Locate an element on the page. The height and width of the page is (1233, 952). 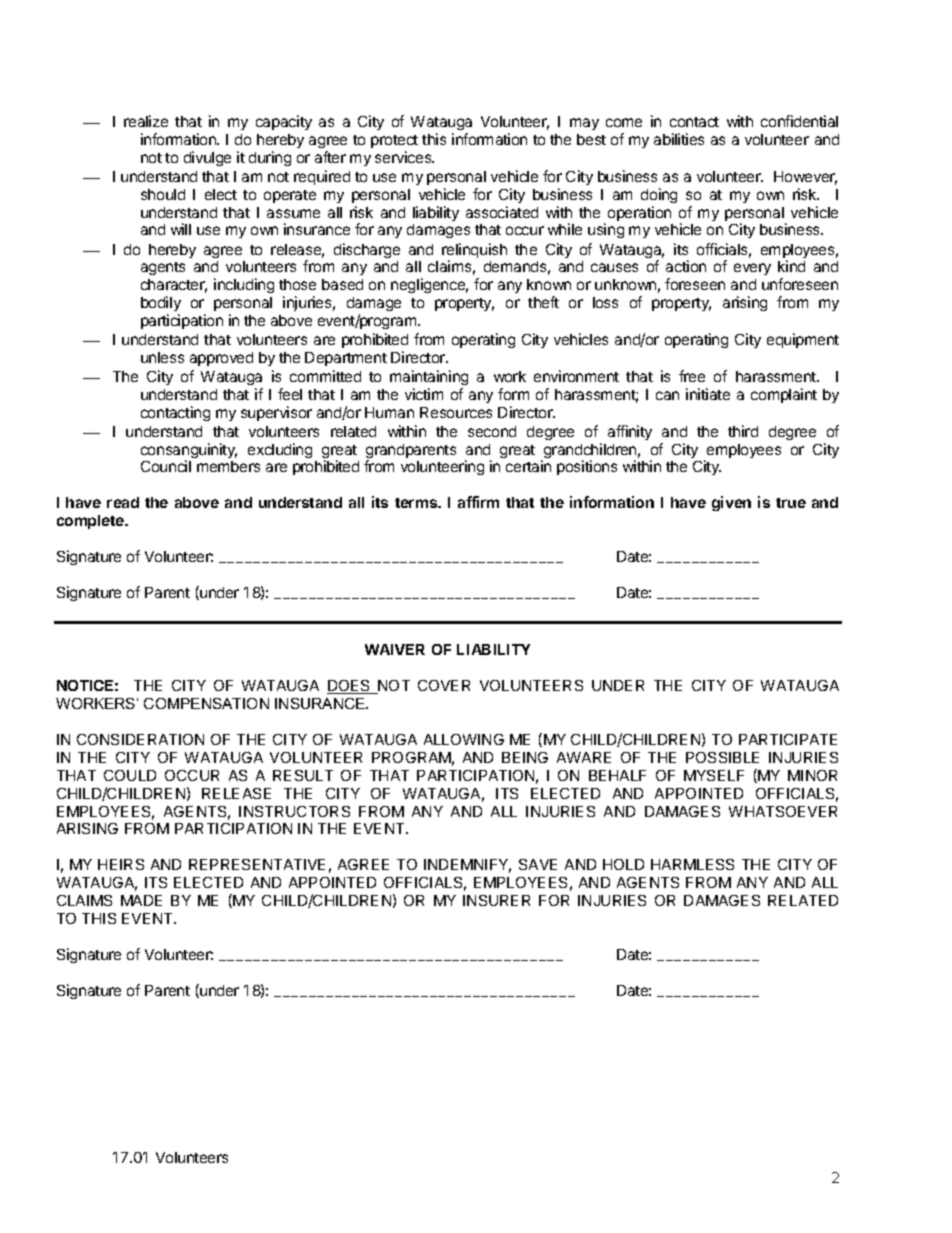
HARMLESS is located at coordinates (692, 864).
